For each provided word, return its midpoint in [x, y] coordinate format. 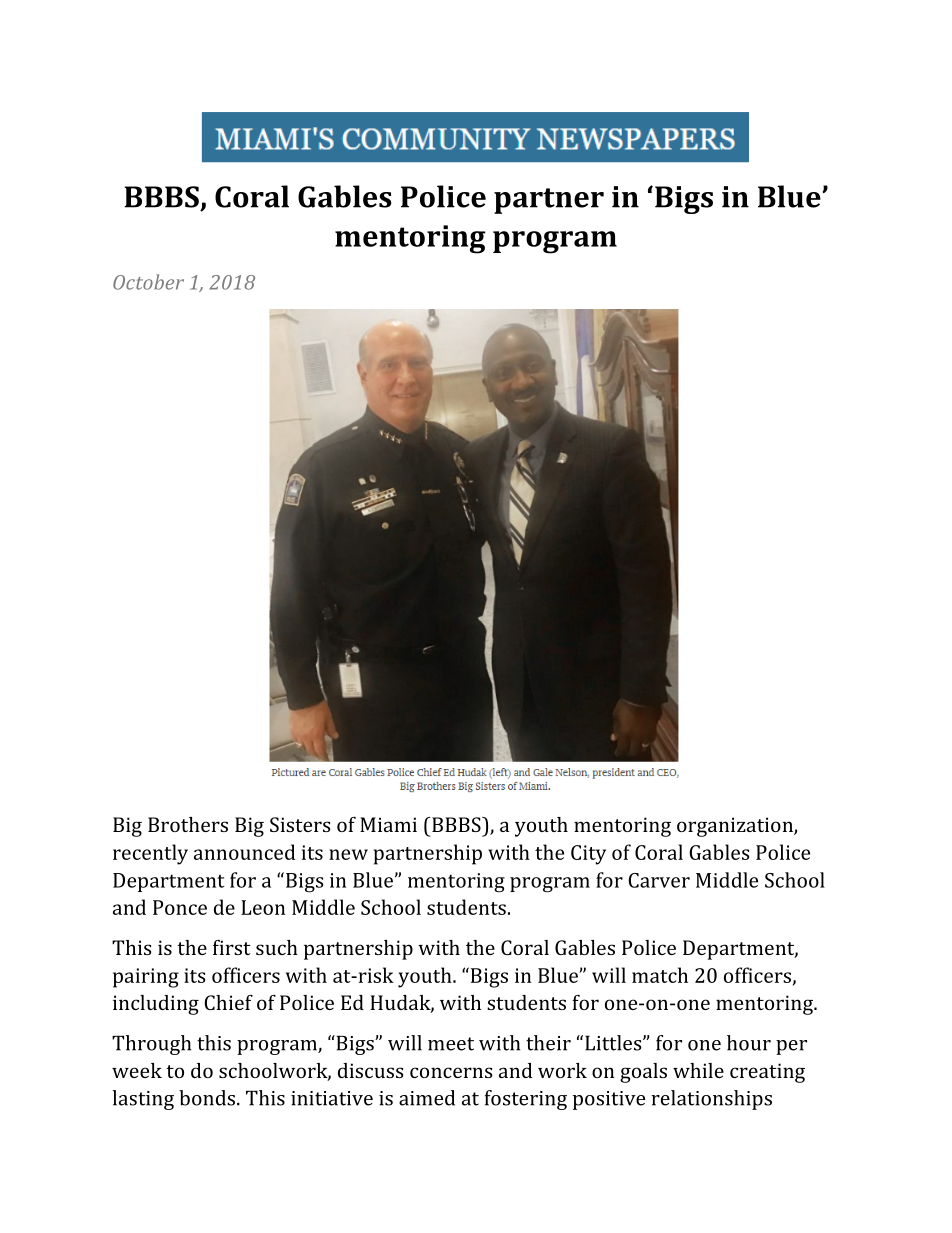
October [148, 282]
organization [736, 827]
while [698, 1070]
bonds [207, 1098]
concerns [451, 1072]
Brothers [188, 824]
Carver [659, 880]
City [588, 855]
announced [244, 852]
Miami [388, 824]
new [348, 854]
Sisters [300, 824]
